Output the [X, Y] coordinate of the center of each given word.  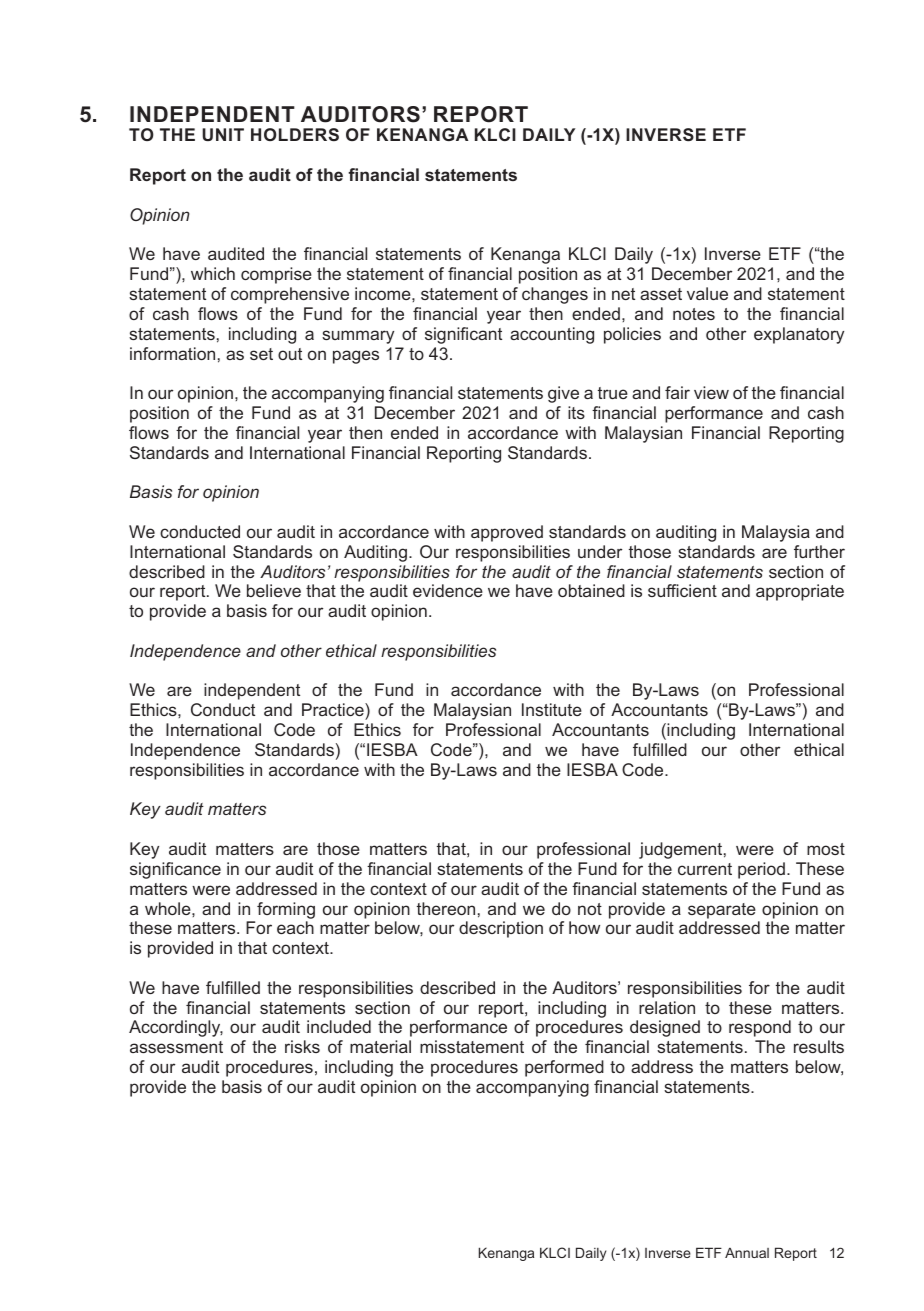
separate [722, 911]
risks [302, 1046]
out [290, 354]
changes [555, 295]
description [501, 929]
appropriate [800, 592]
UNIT [223, 134]
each [295, 927]
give [563, 394]
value [707, 293]
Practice [334, 709]
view [711, 392]
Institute [552, 709]
